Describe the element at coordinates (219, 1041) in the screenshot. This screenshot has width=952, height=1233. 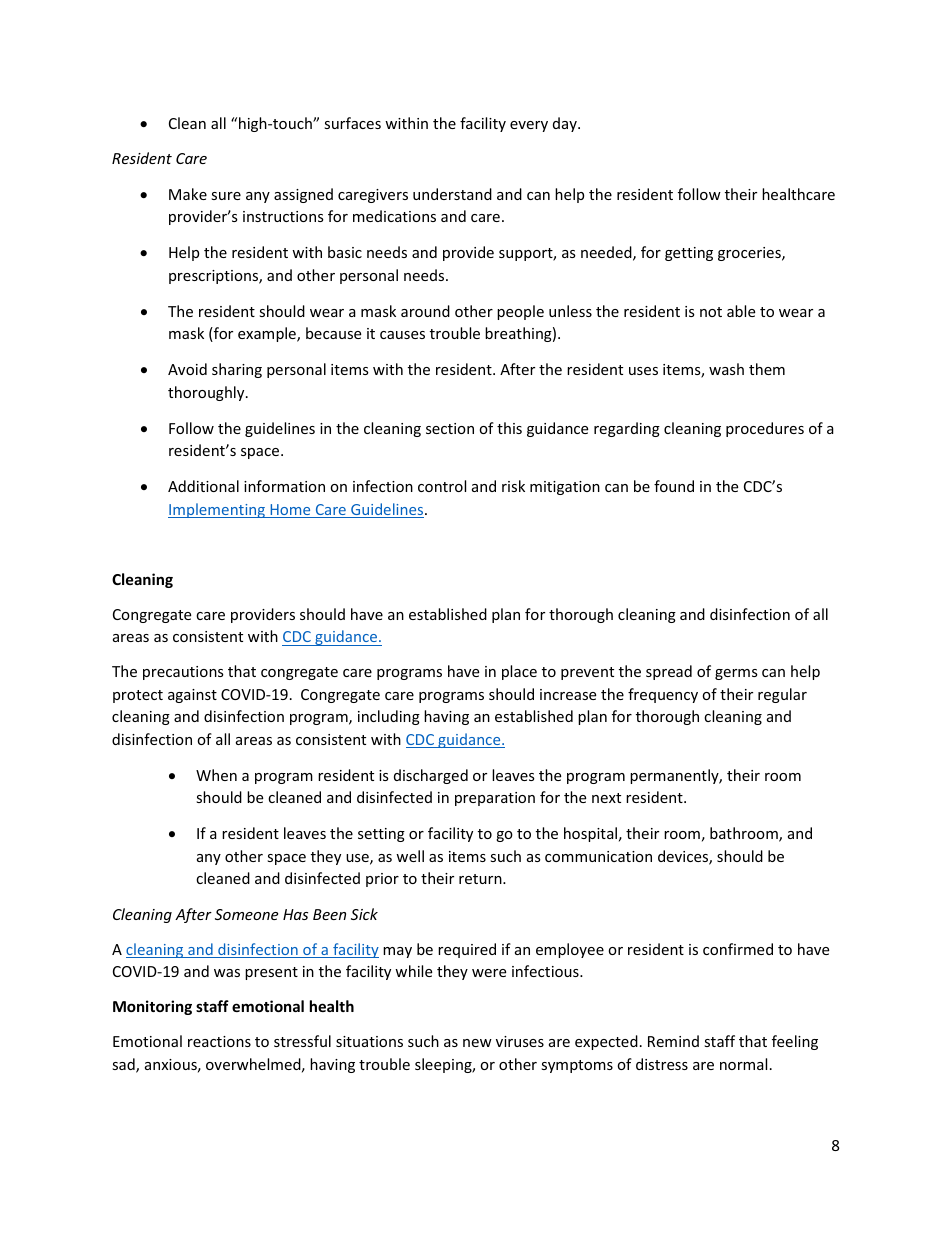
I see `reactions` at that location.
